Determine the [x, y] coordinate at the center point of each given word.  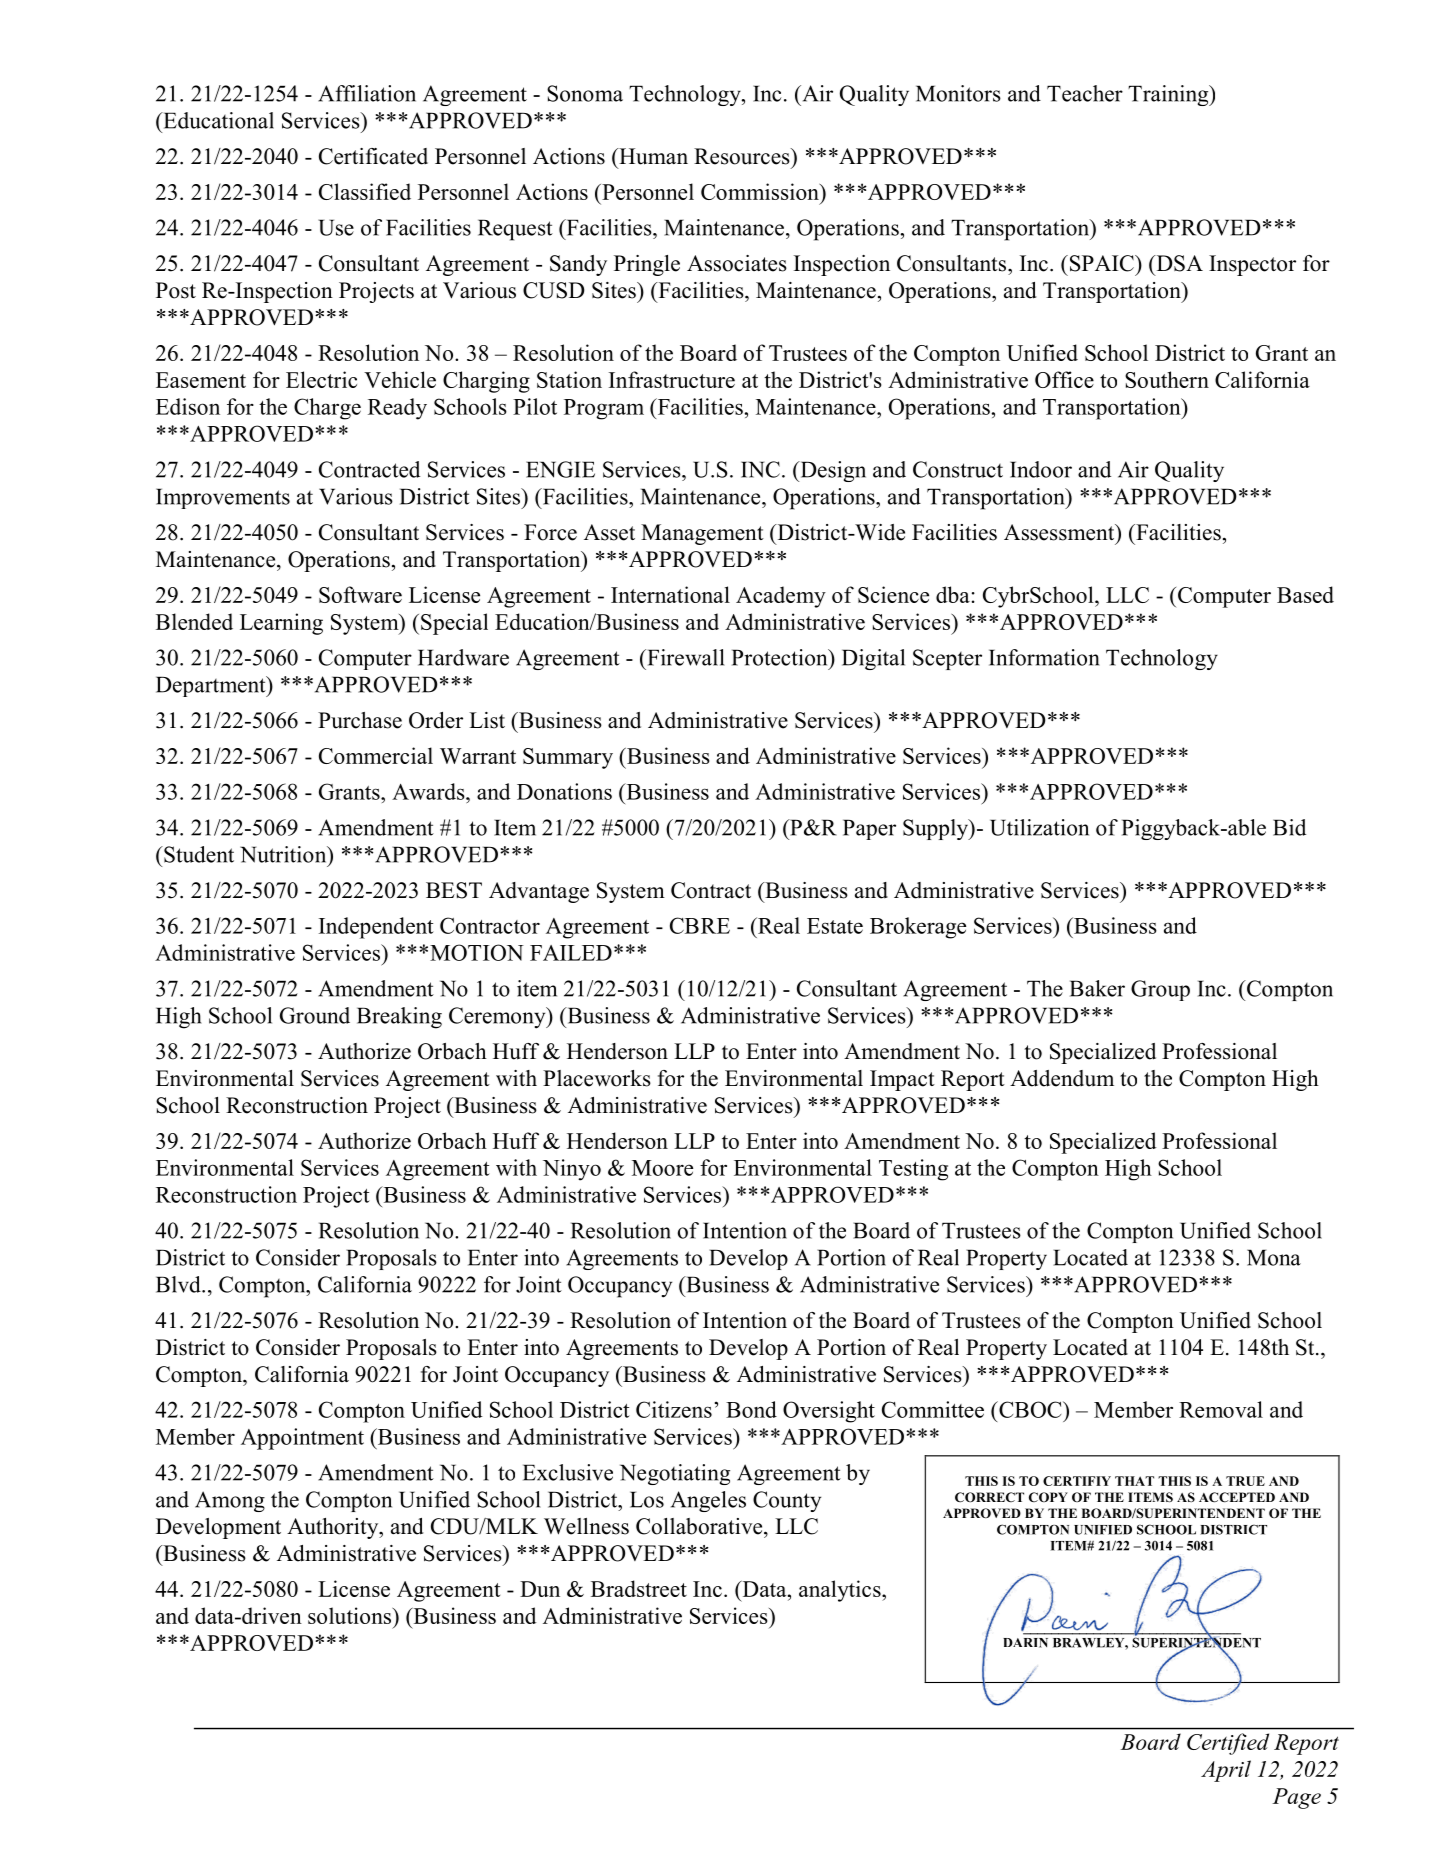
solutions [350, 1615]
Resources [743, 156]
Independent [376, 928]
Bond [751, 1409]
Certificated [373, 156]
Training [1169, 95]
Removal [1221, 1409]
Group [1160, 990]
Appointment [302, 1439]
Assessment [1060, 532]
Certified [1228, 1744]
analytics [841, 1591]
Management [702, 534]
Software [360, 594]
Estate [835, 926]
